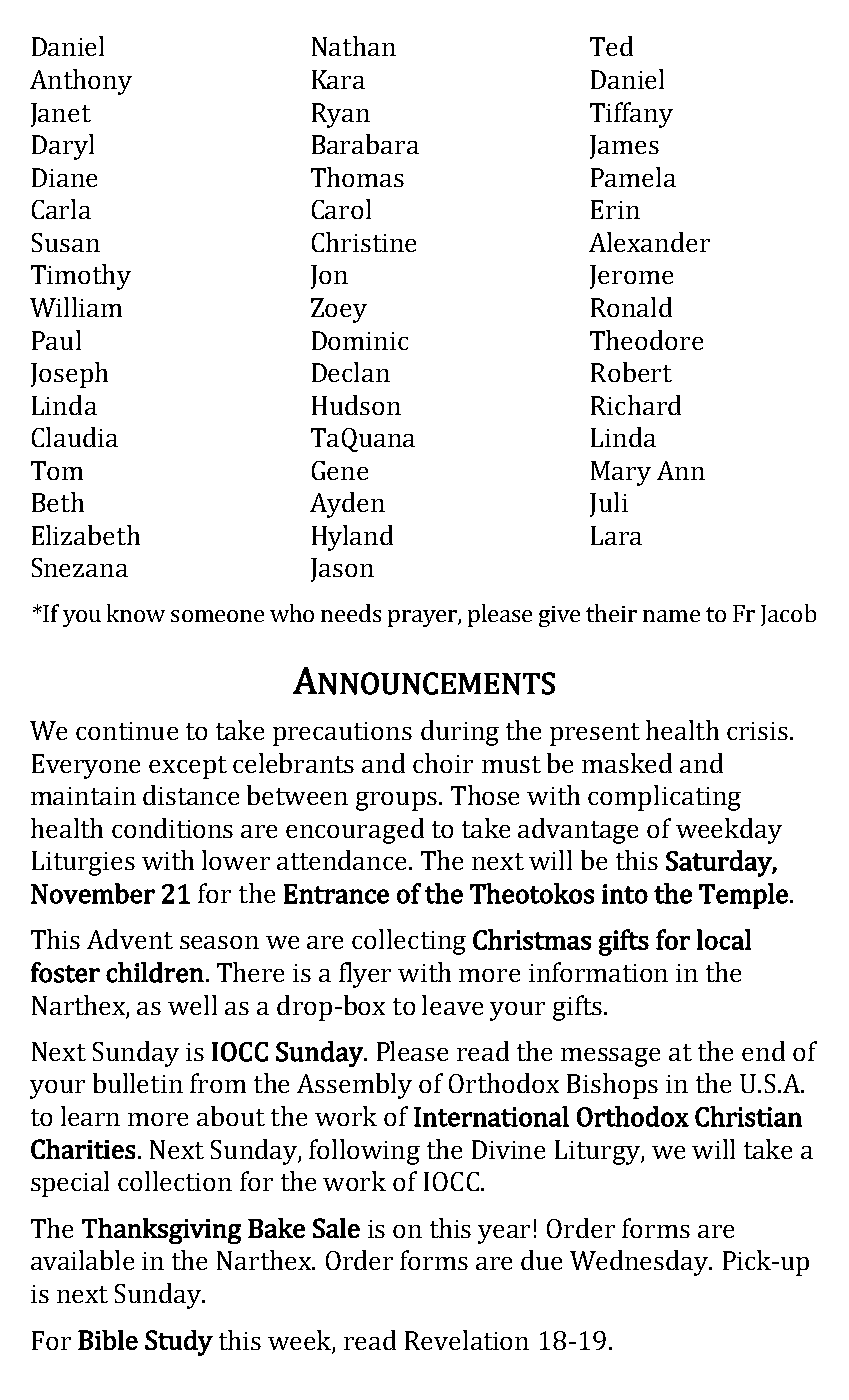  What do you see at coordinates (631, 115) in the image?
I see `Tiffany` at bounding box center [631, 115].
